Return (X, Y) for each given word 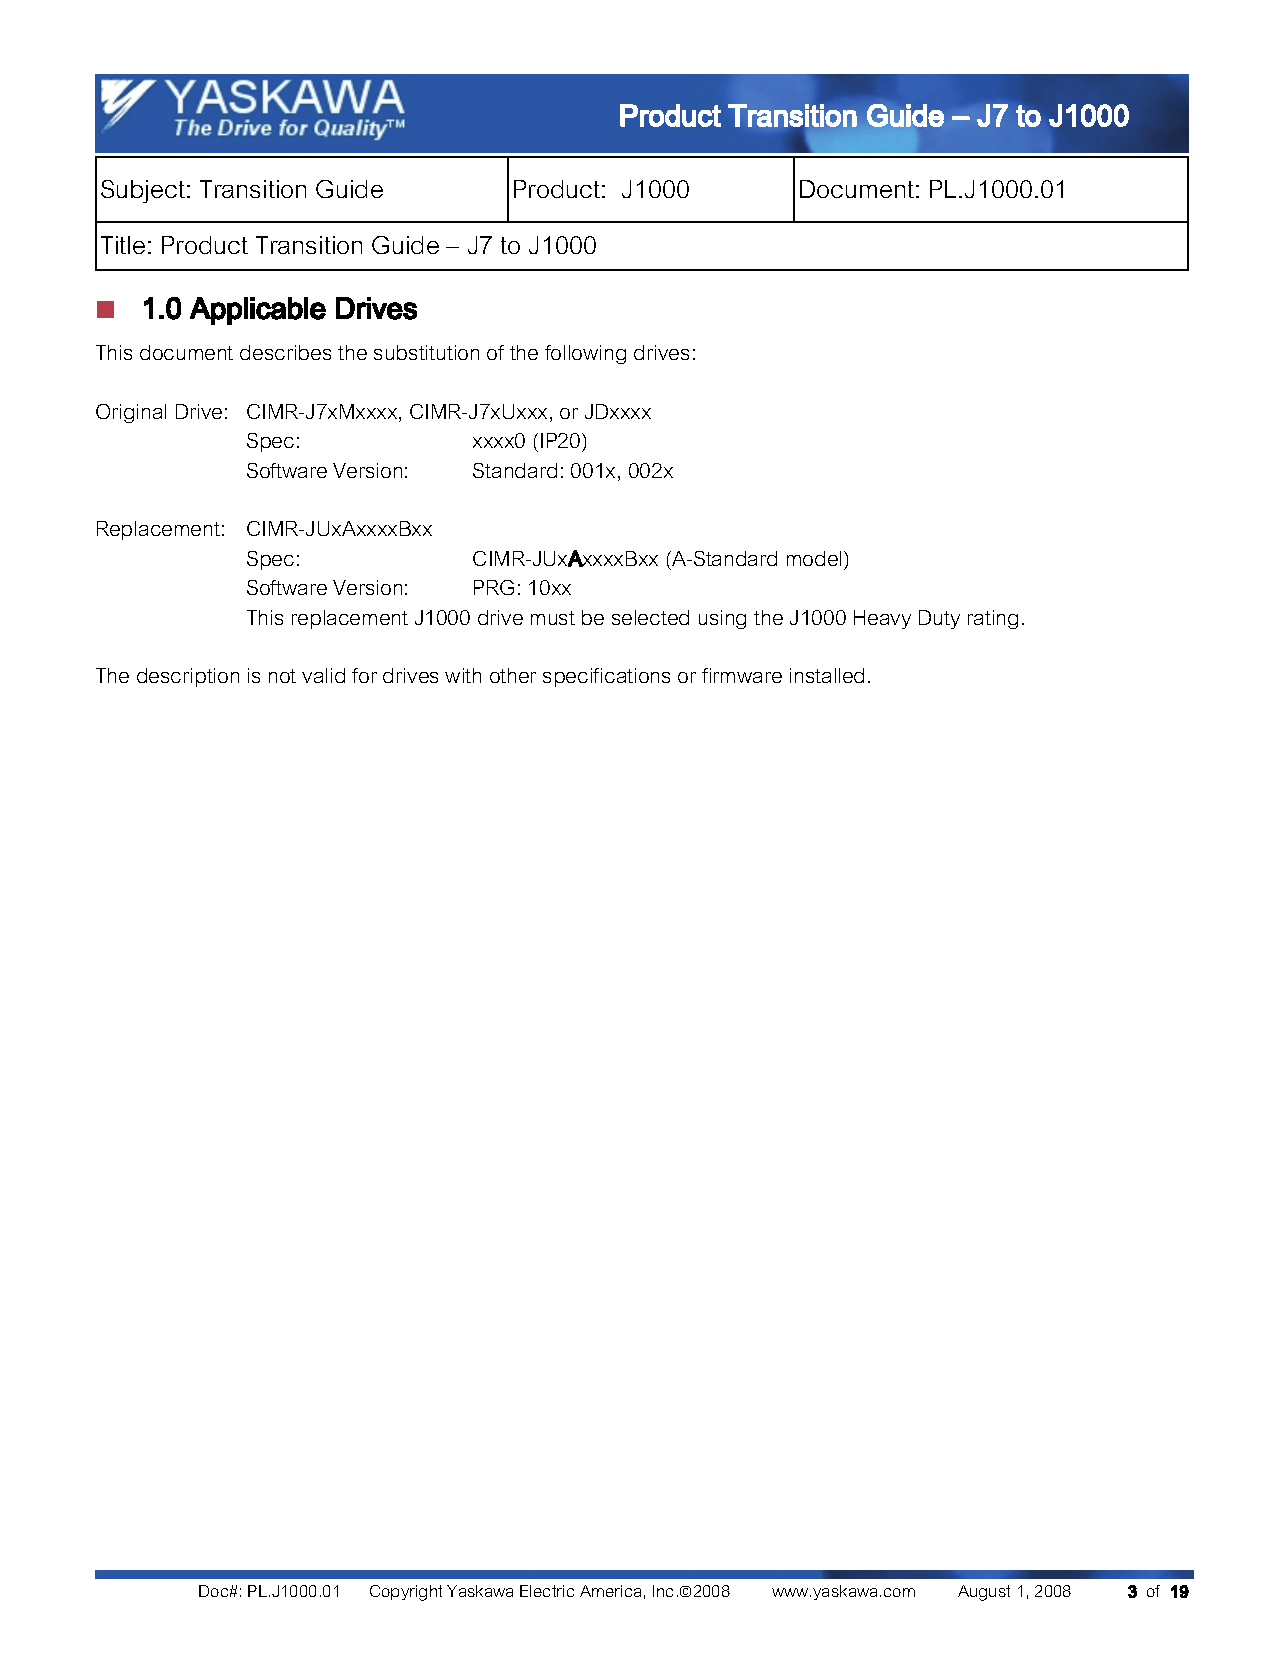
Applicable (258, 311)
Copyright (406, 1593)
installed (827, 675)
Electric (547, 1591)
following (585, 354)
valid (323, 675)
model (814, 558)
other (513, 675)
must (553, 618)
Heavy (882, 619)
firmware (742, 675)
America (610, 1591)
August (984, 1593)
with (463, 675)
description (188, 677)
